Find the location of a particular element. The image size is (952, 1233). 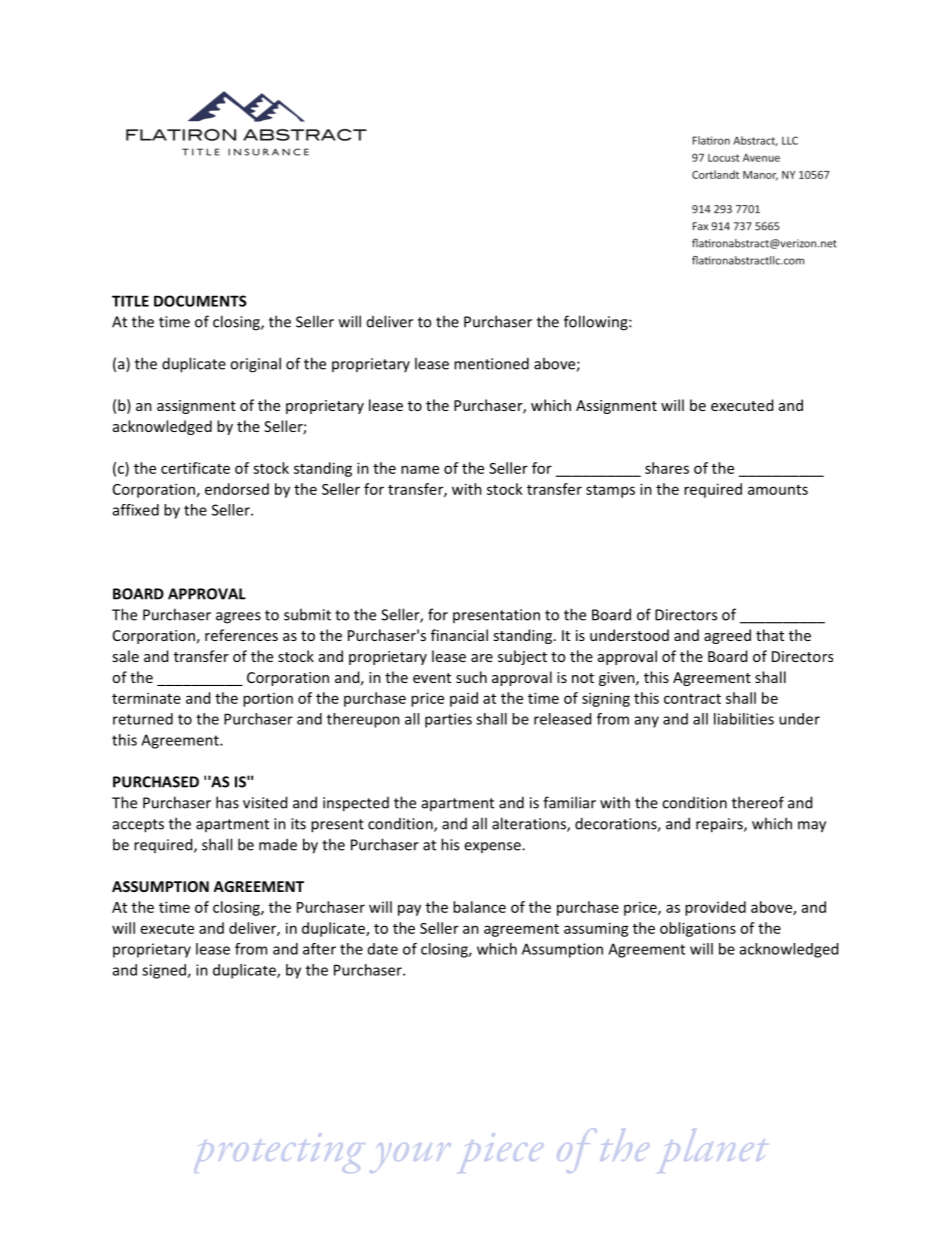

obligations is located at coordinates (698, 929).
